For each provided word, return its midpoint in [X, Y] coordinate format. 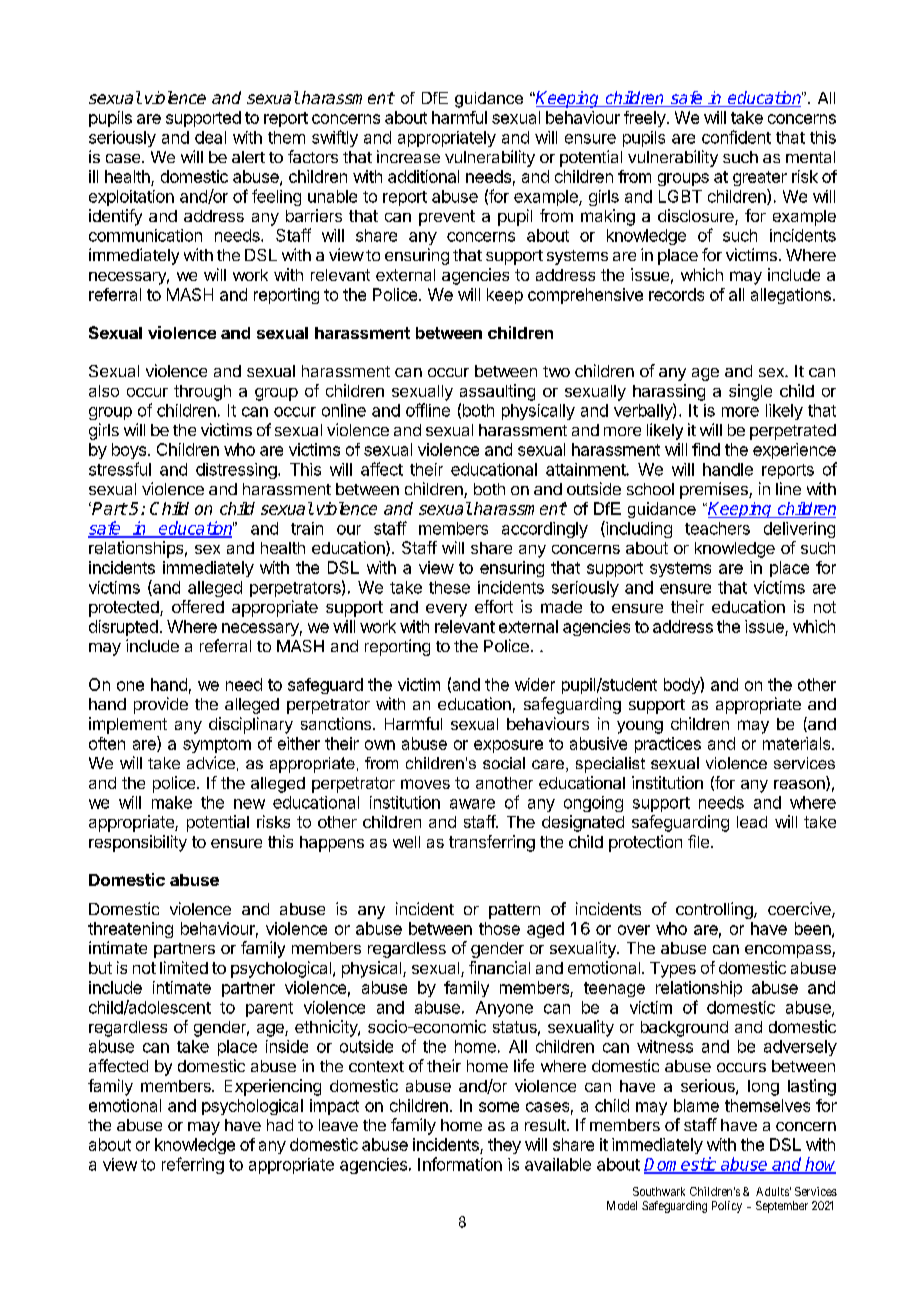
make [172, 802]
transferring [492, 843]
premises [715, 490]
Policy [727, 1207]
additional [423, 176]
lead [752, 822]
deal [210, 137]
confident [736, 137]
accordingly [545, 530]
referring [193, 1165]
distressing [237, 471]
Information [460, 1164]
